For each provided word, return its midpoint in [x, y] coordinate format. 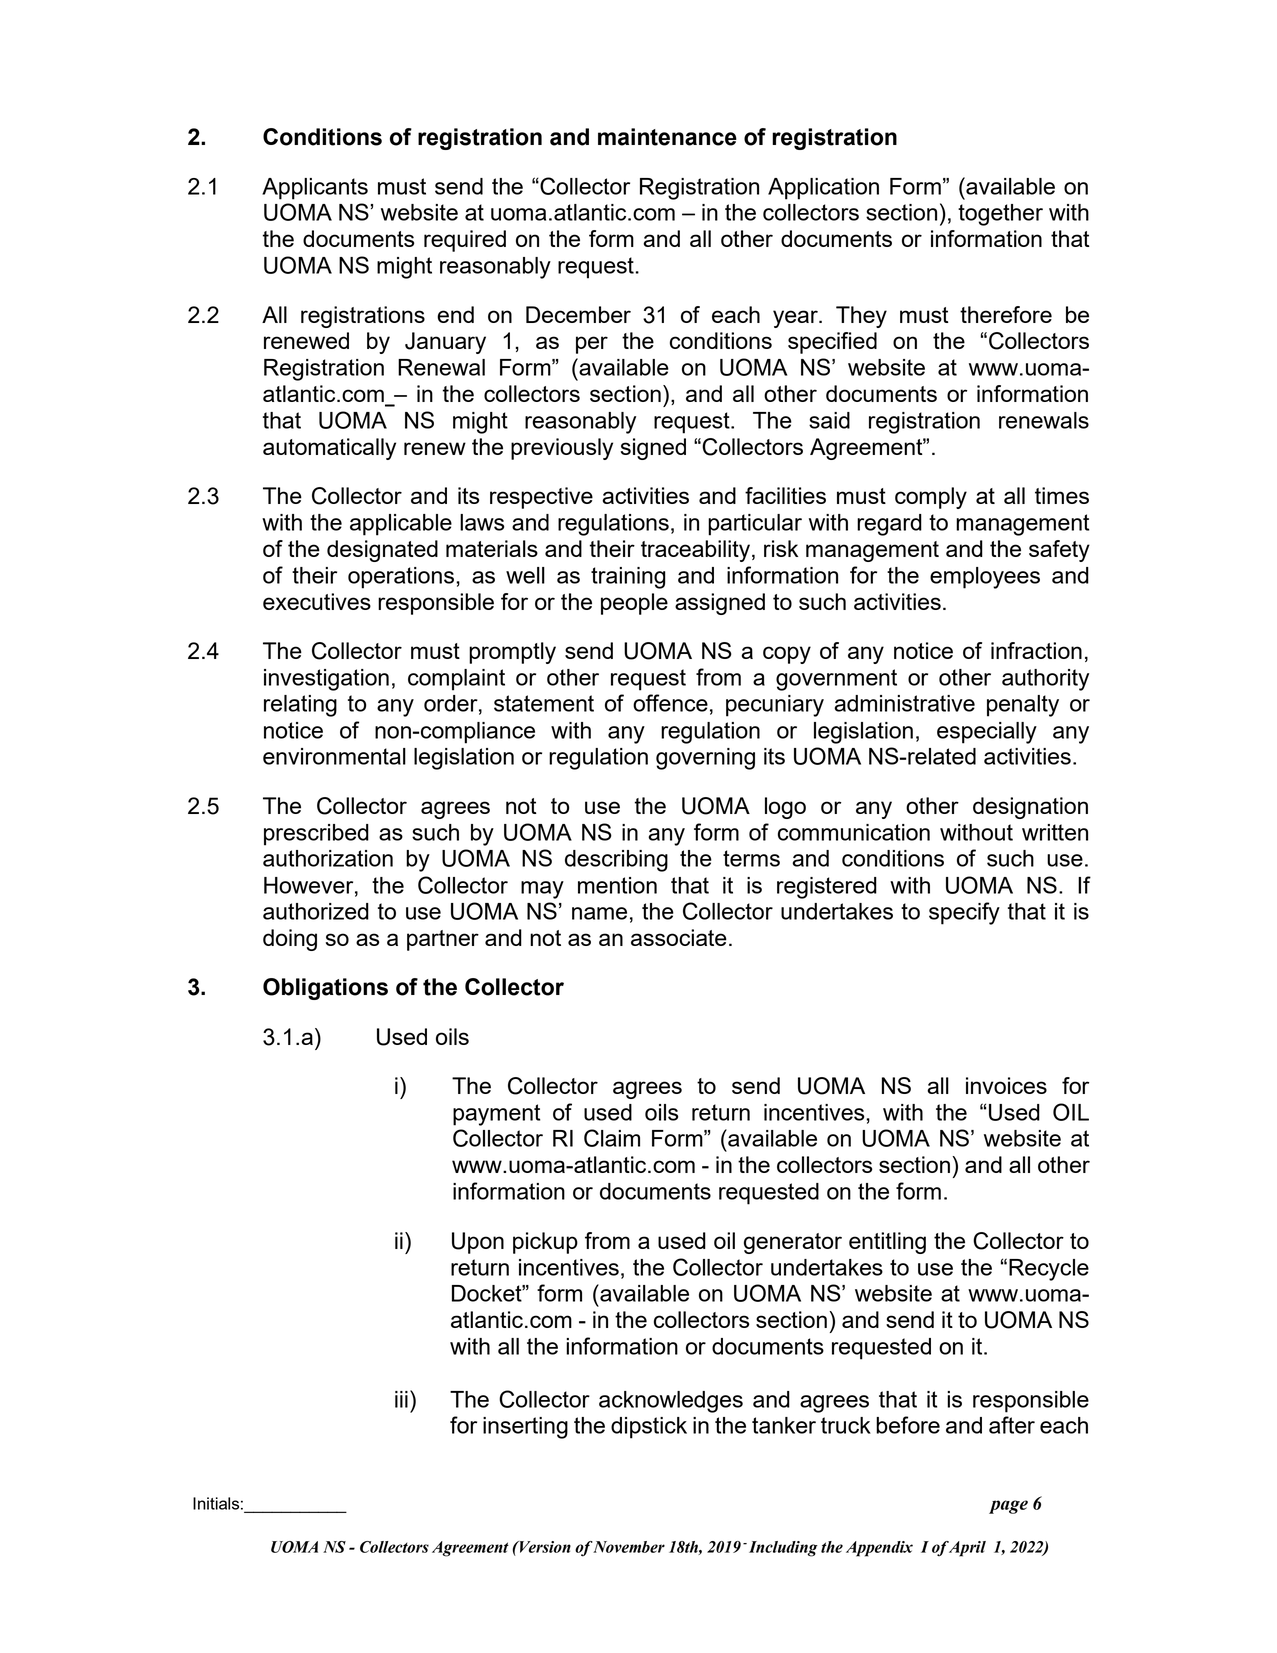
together [1000, 215]
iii [401, 1399]
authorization [328, 858]
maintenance [667, 137]
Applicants [315, 189]
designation [1030, 808]
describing [616, 861]
